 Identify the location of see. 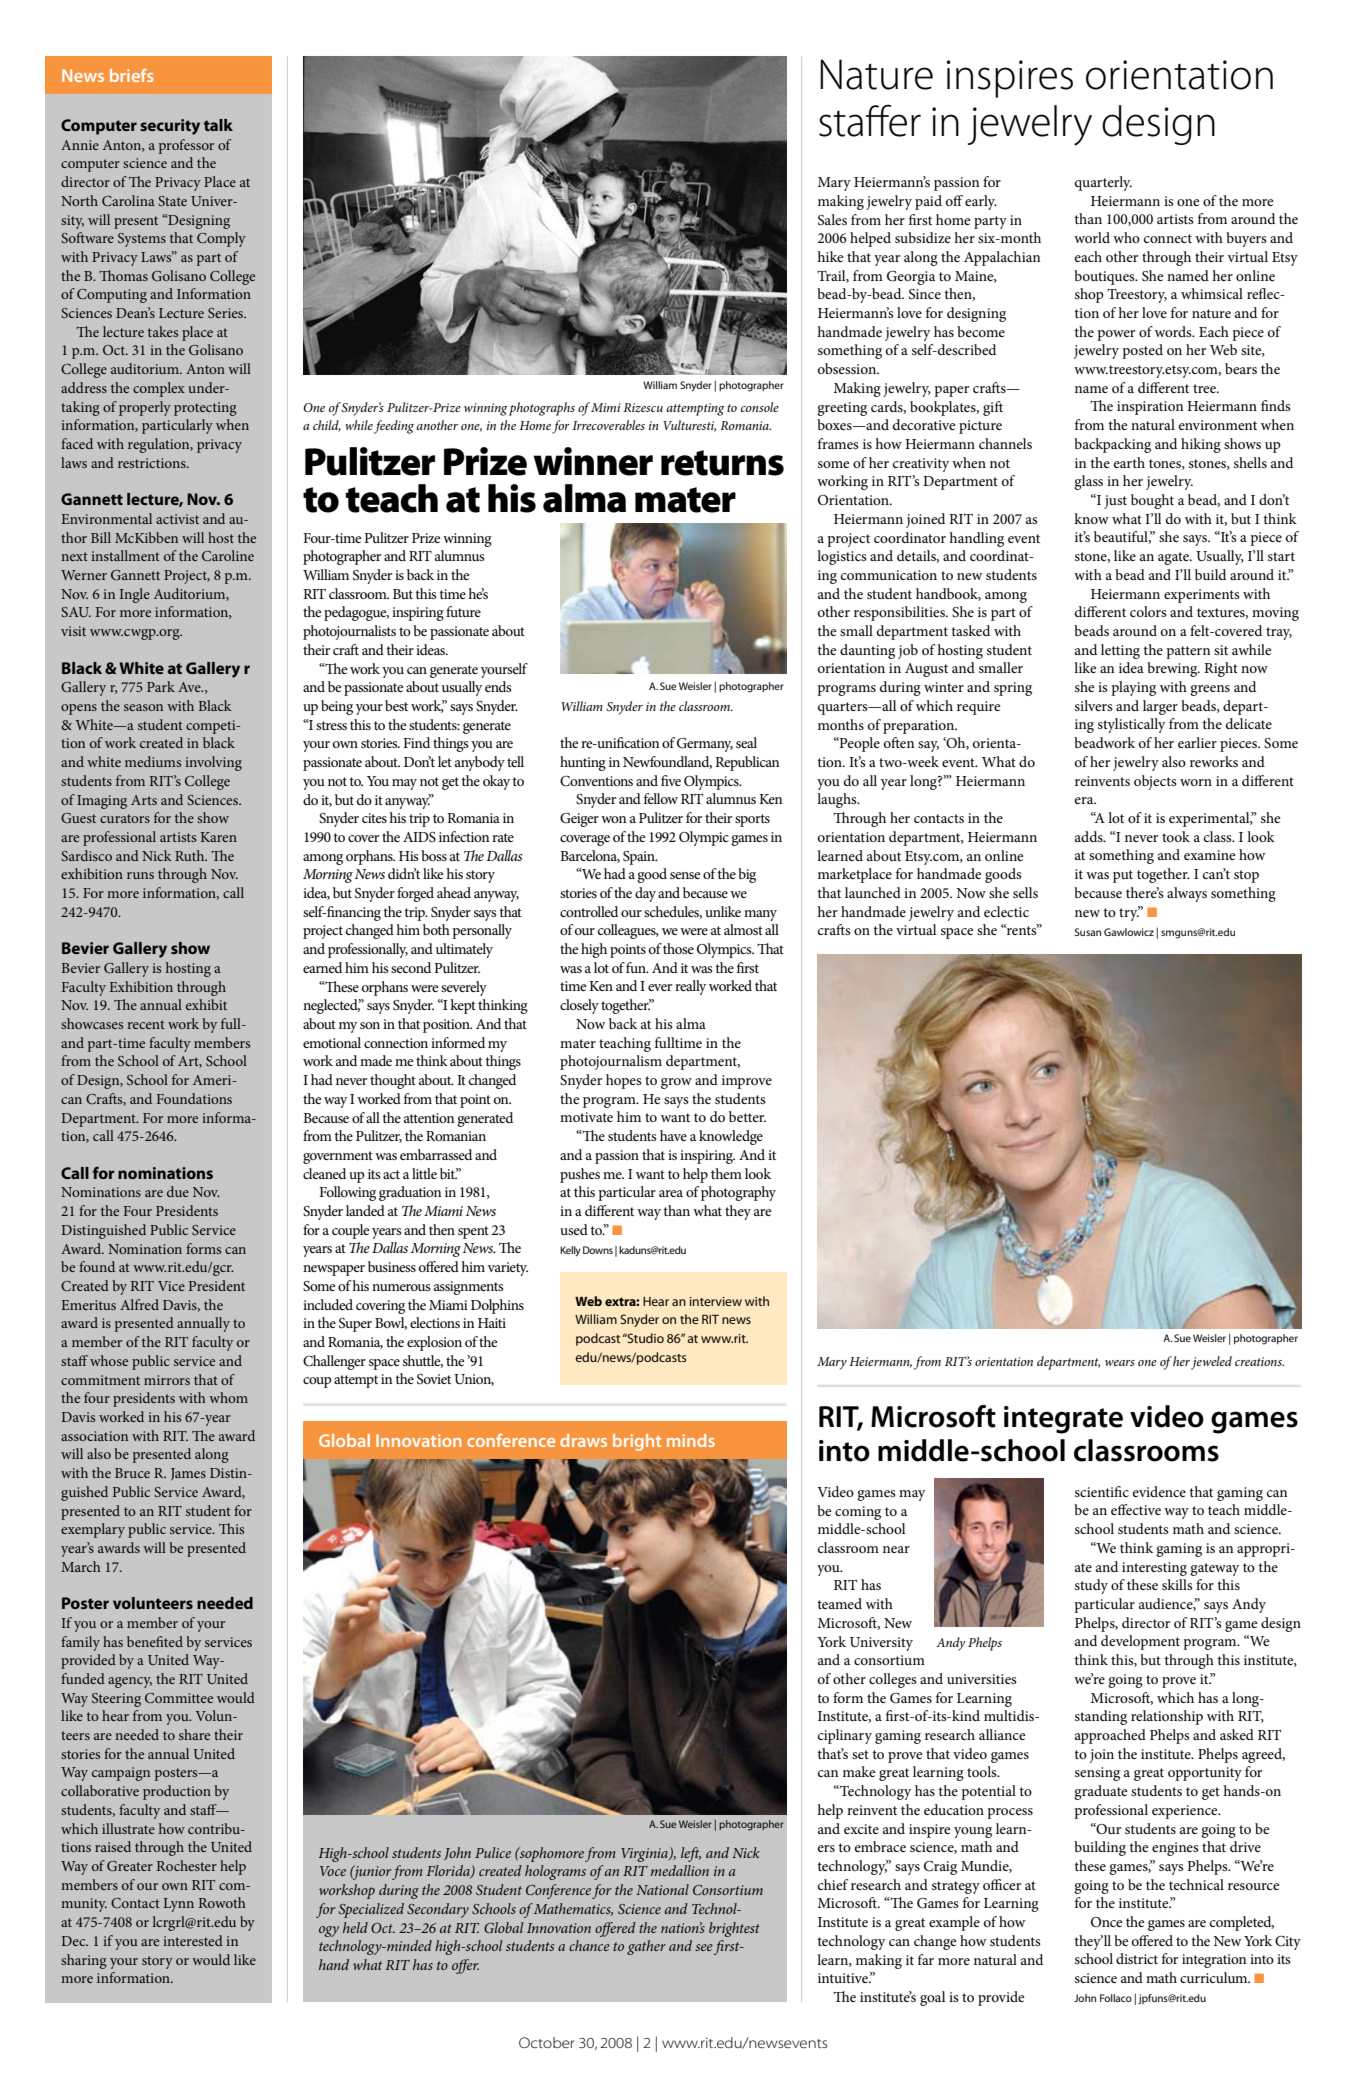
(705, 1949).
